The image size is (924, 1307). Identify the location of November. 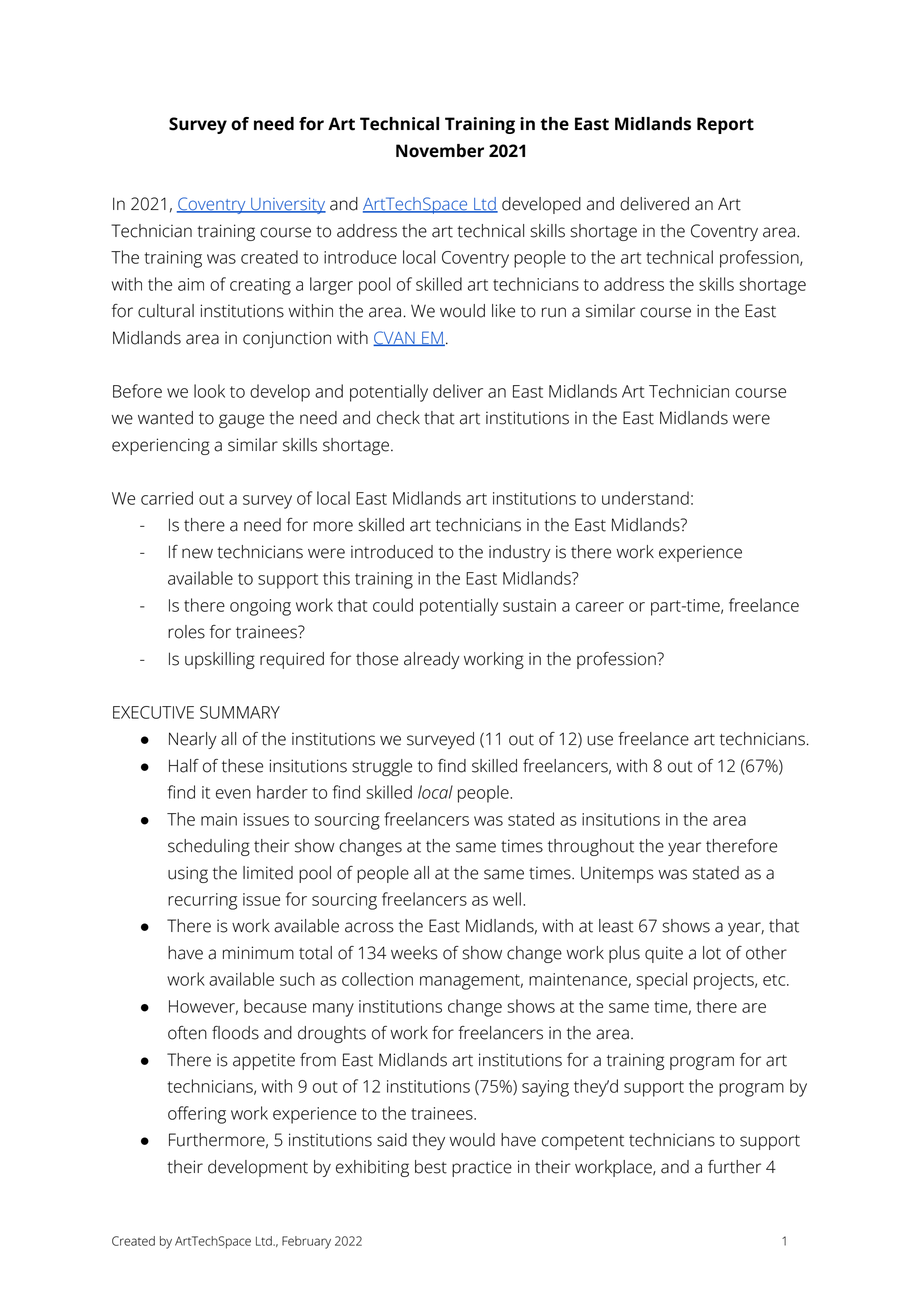
(440, 151).
